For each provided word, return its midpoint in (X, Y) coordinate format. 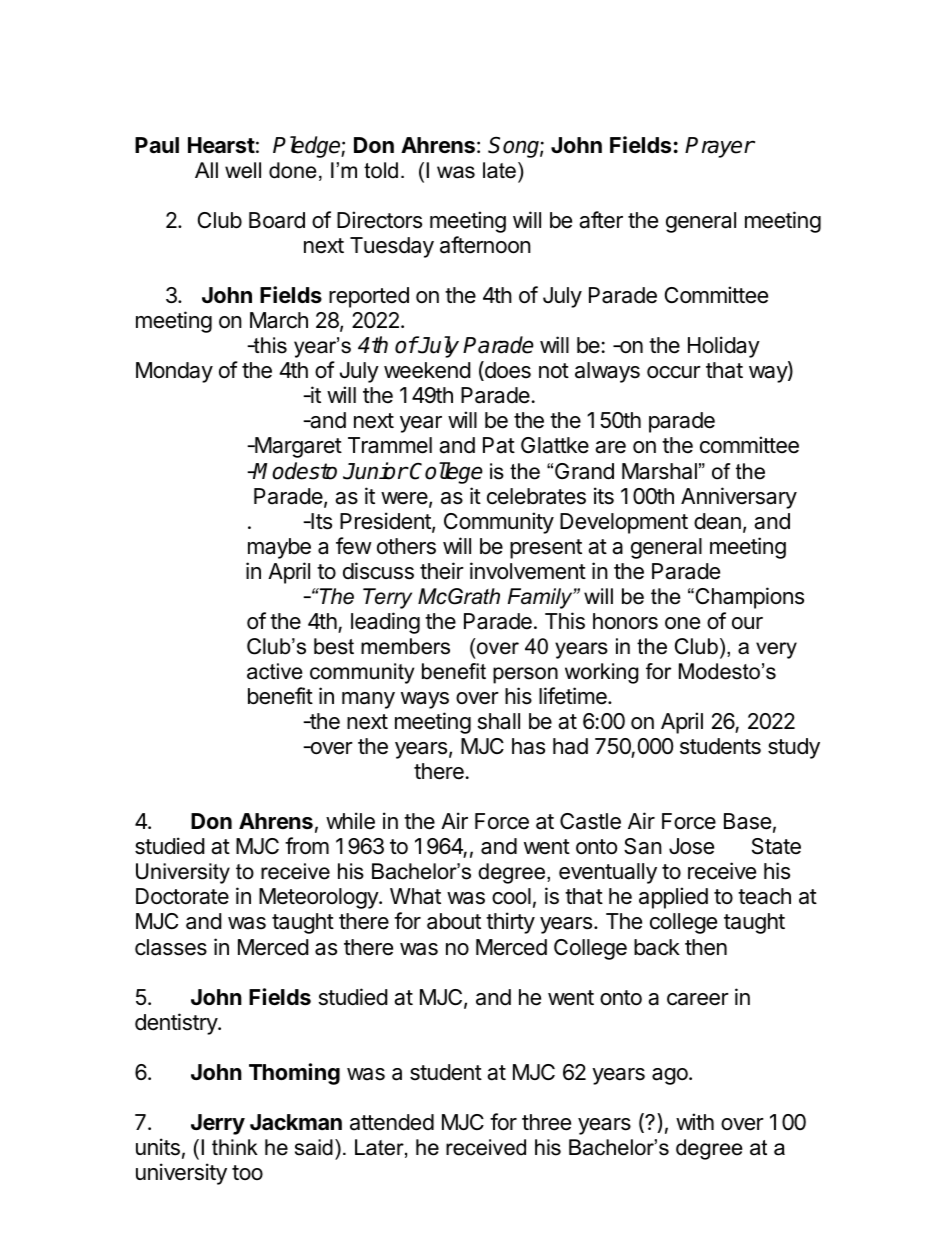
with (695, 1121)
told (381, 170)
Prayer (719, 147)
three (546, 1122)
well (243, 170)
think (235, 1147)
